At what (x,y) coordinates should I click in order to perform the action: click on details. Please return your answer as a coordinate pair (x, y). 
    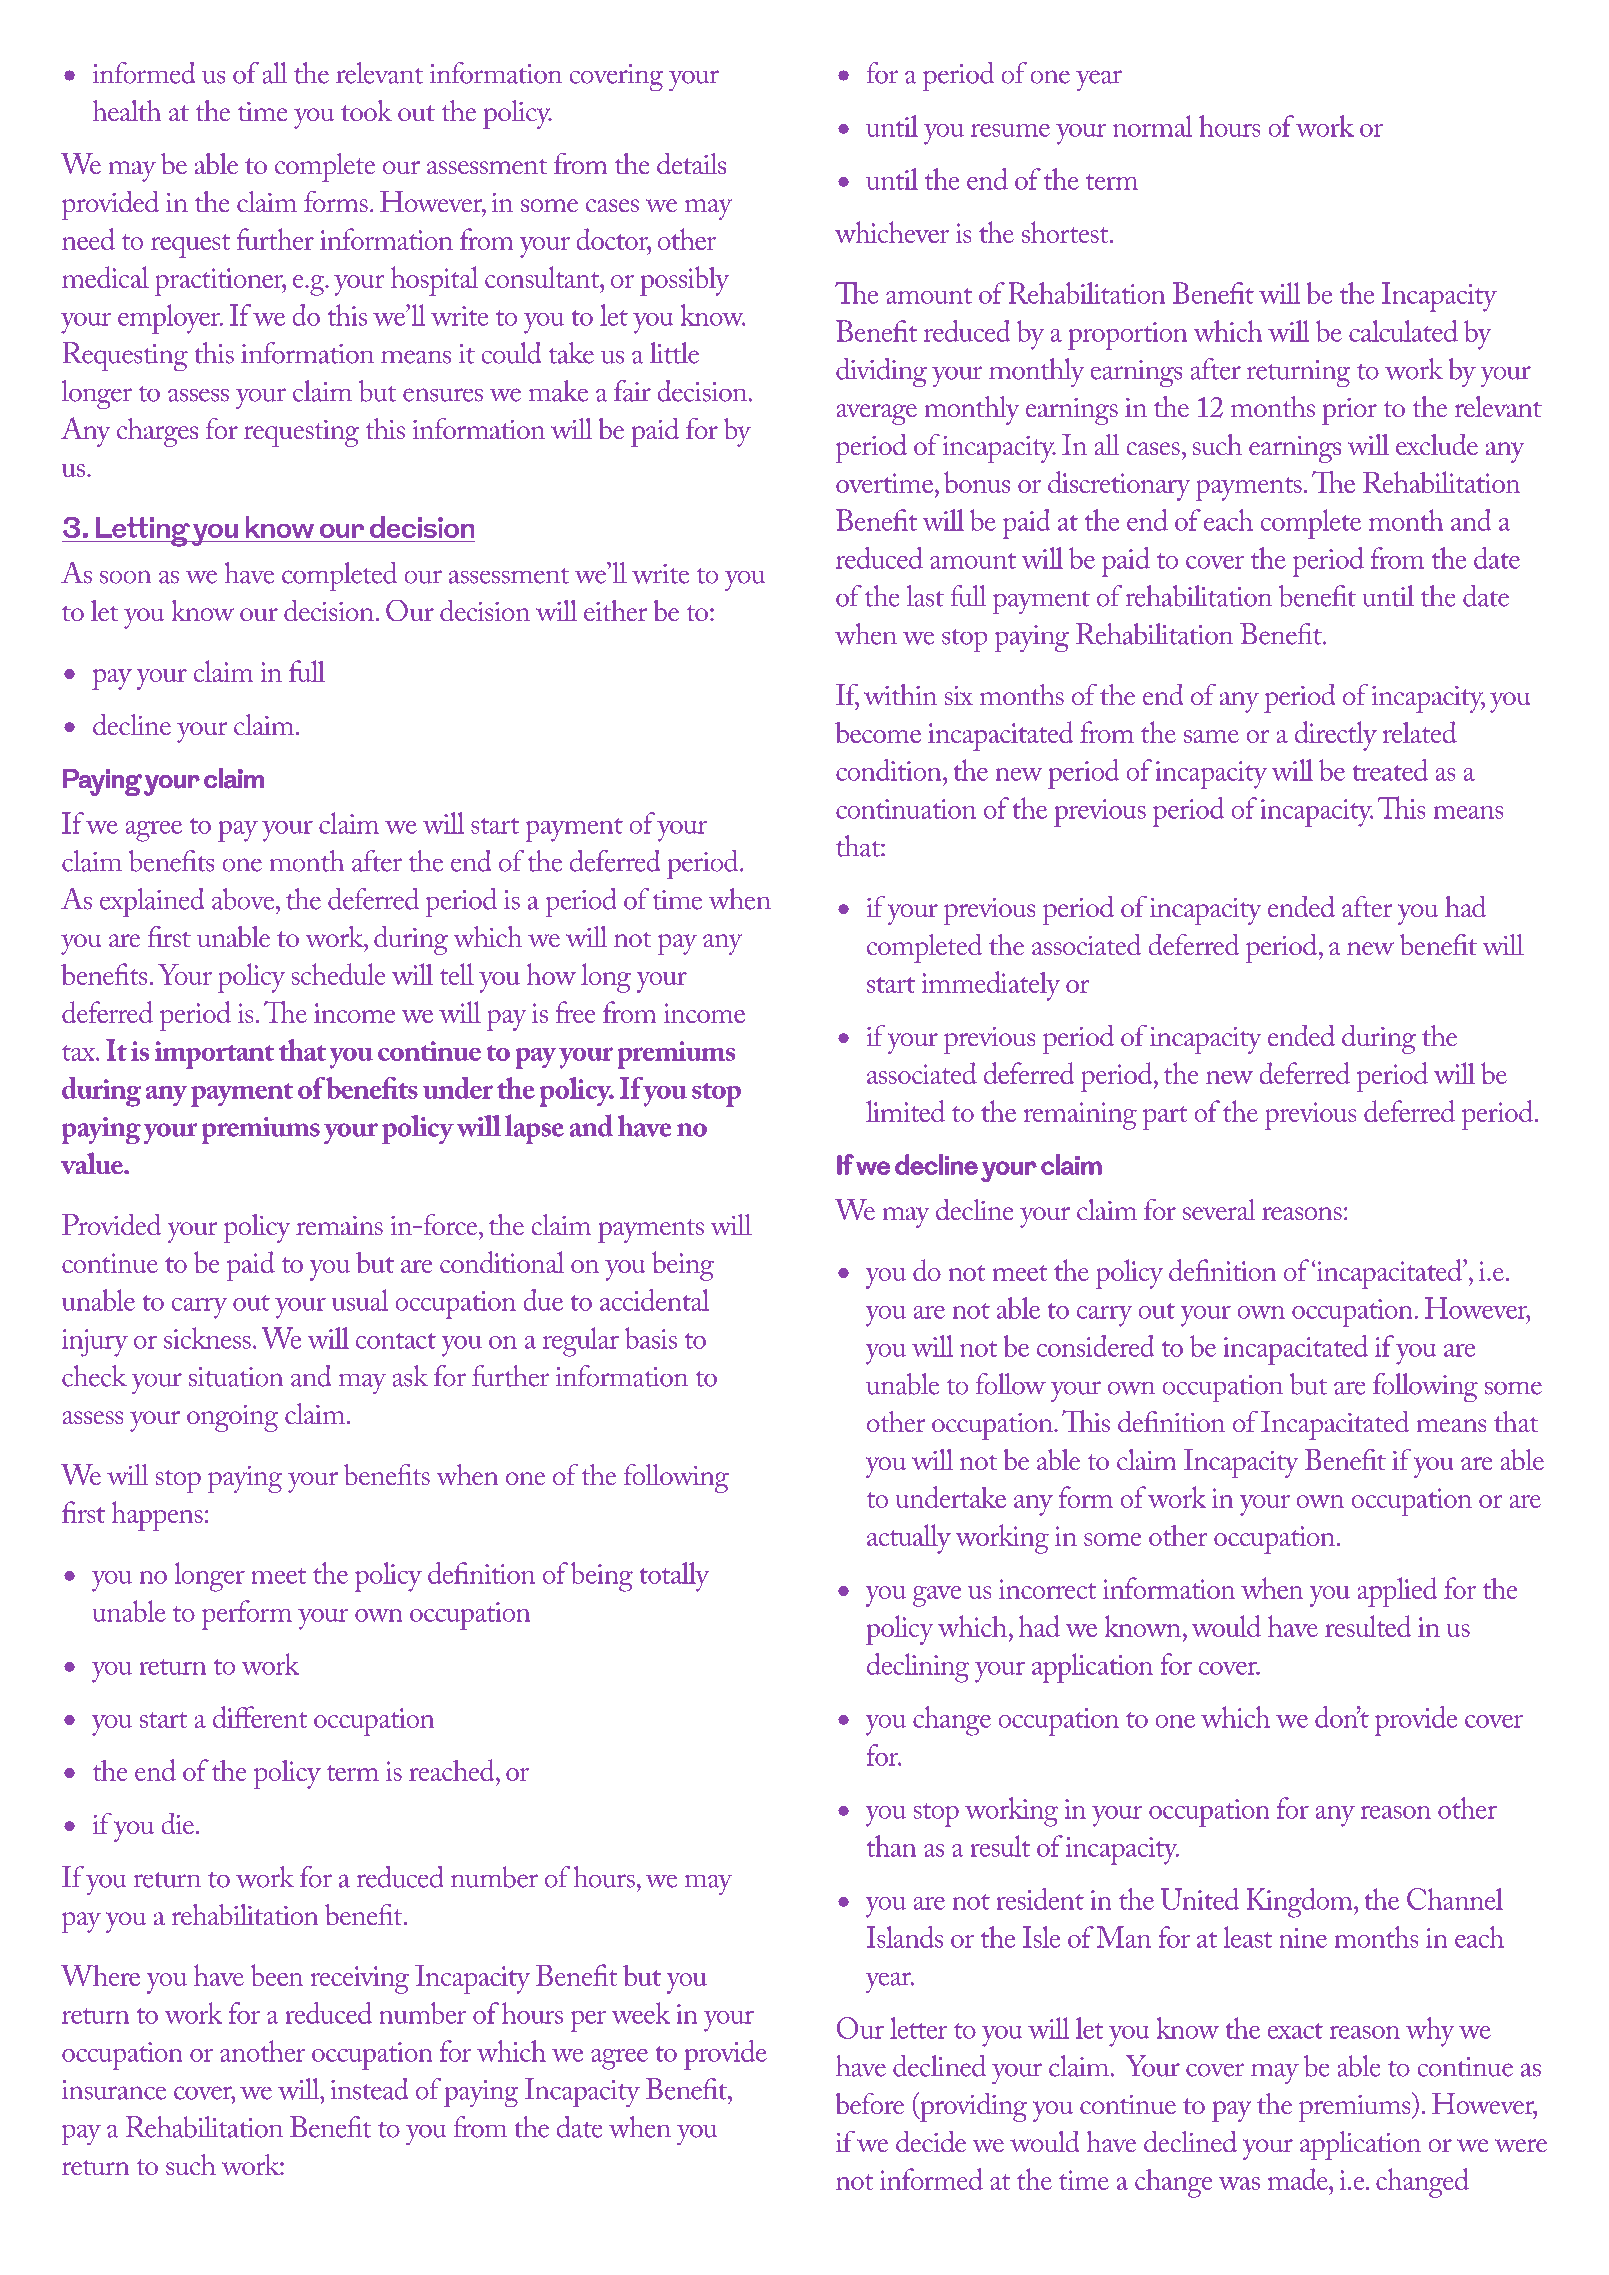
    Looking at the image, I should click on (691, 163).
